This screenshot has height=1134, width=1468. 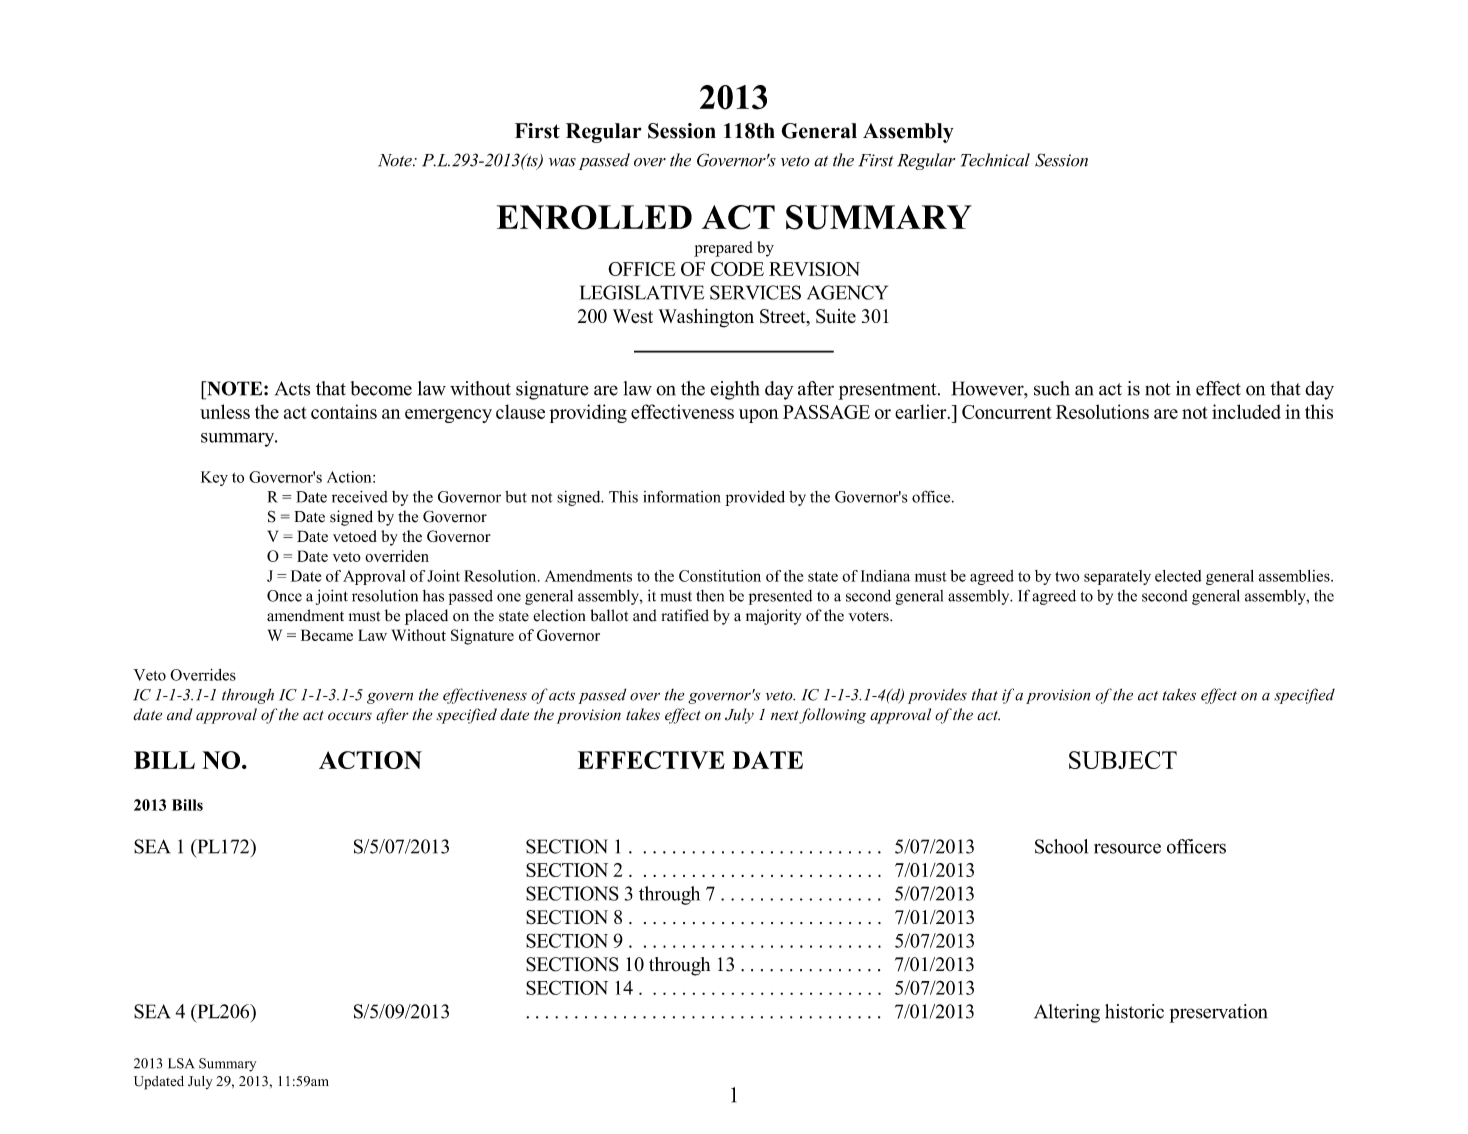 What do you see at coordinates (1067, 1013) in the screenshot?
I see `Altering` at bounding box center [1067, 1013].
